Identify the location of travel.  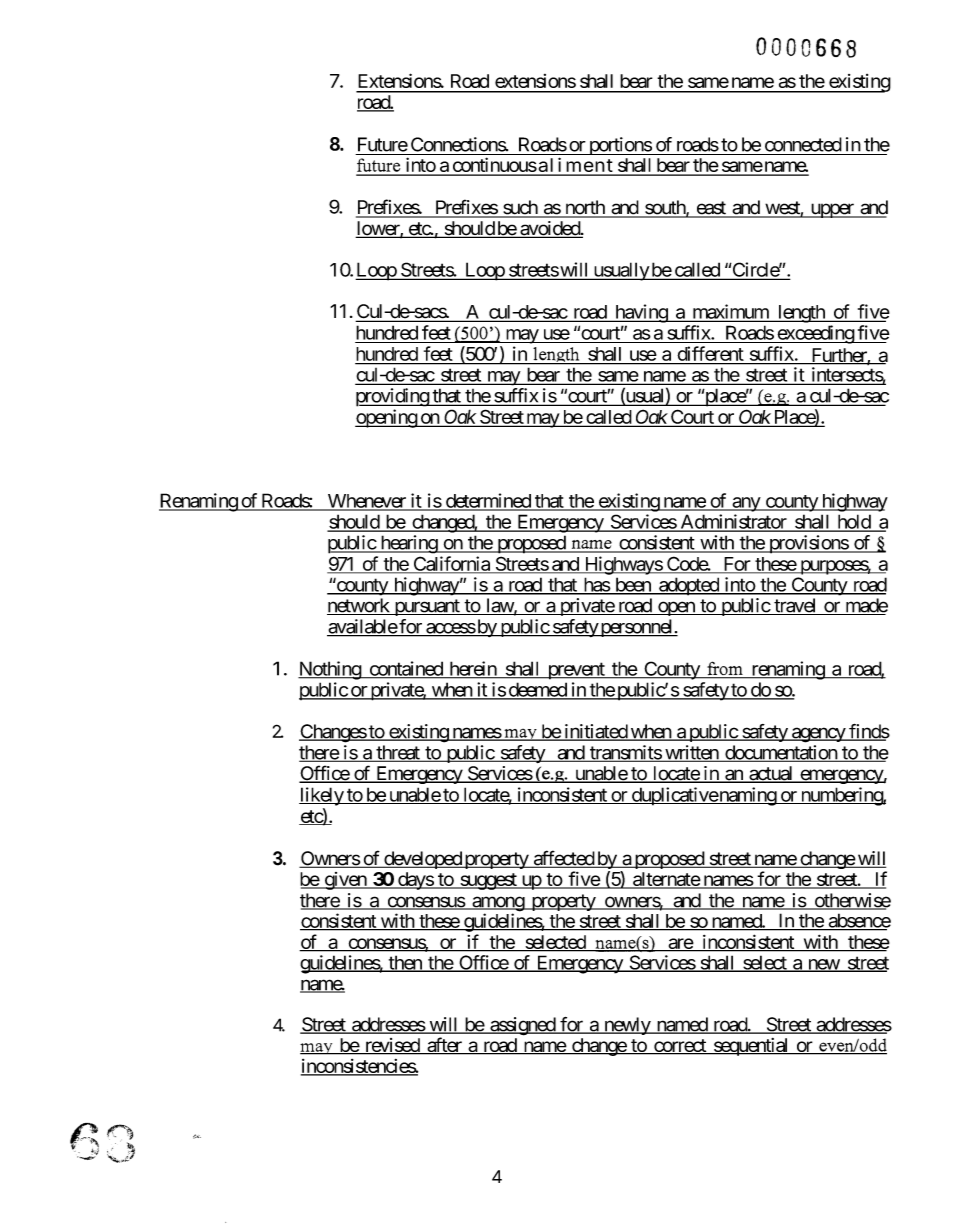
(795, 606).
